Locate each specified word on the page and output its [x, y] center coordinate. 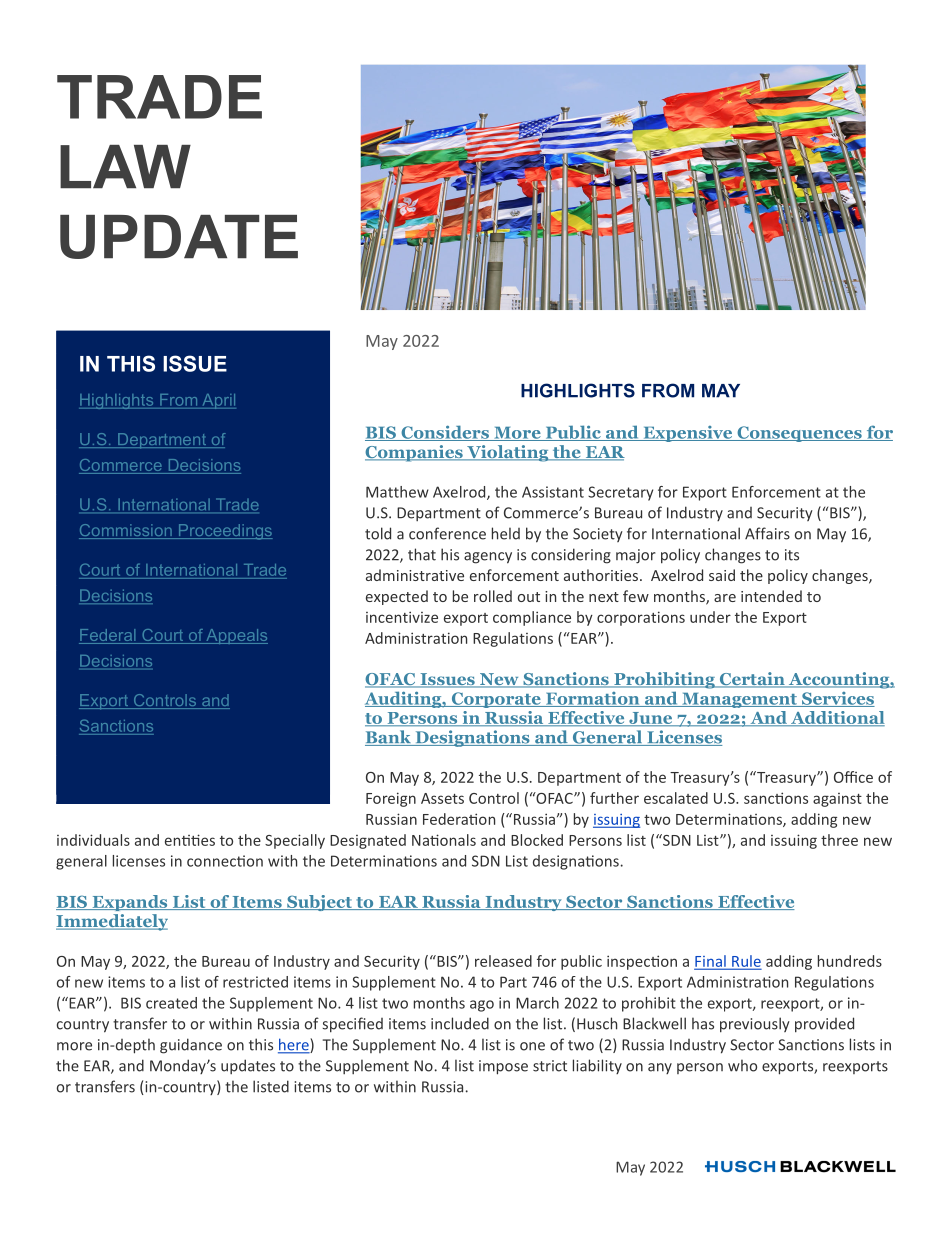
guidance [191, 1046]
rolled [493, 596]
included [460, 1023]
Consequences [799, 434]
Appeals [236, 636]
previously [755, 1025]
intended [771, 596]
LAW [125, 166]
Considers [445, 433]
